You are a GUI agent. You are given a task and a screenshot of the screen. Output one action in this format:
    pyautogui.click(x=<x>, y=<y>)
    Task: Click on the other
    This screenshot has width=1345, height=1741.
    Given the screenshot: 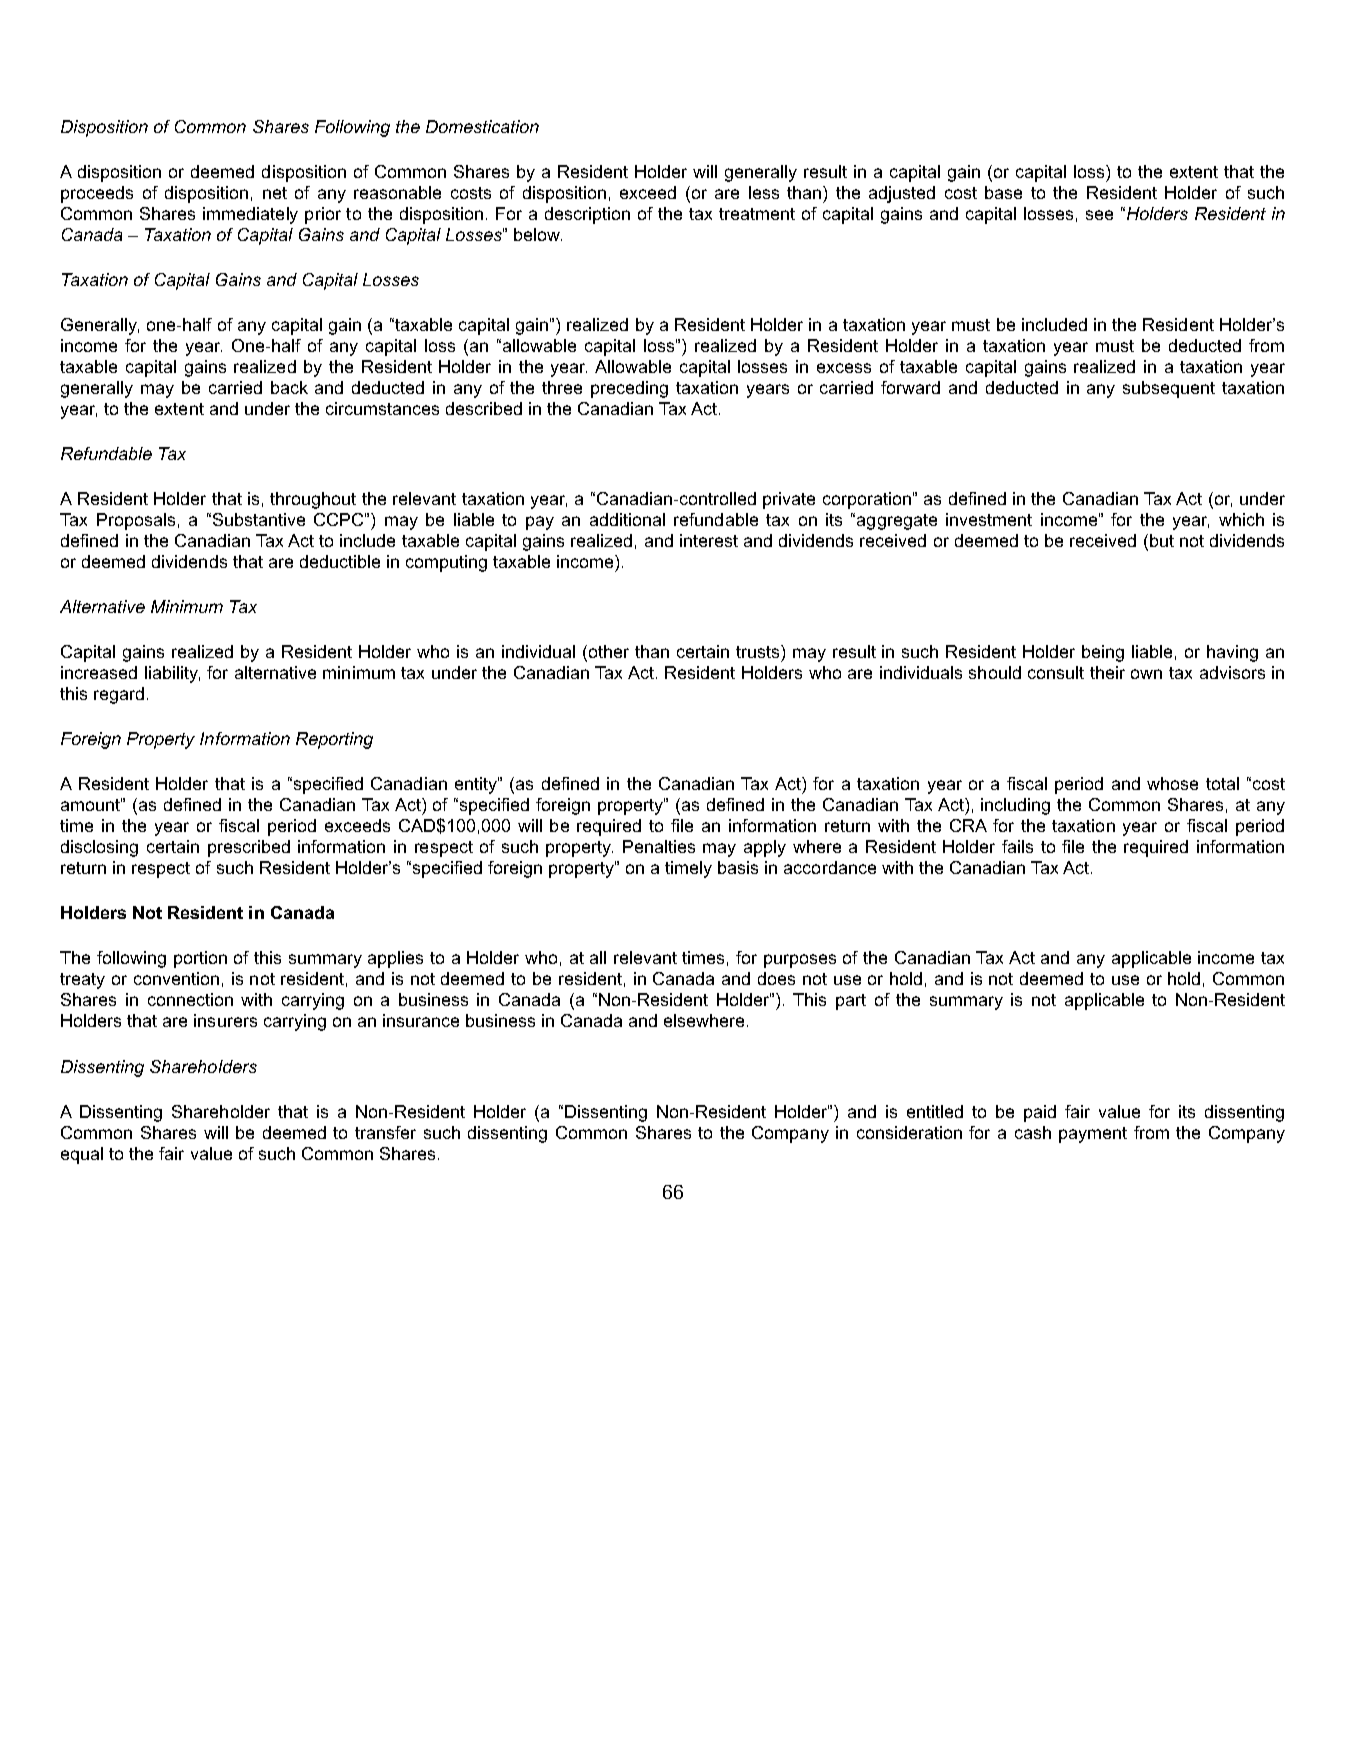 What is the action you would take?
    pyautogui.click(x=607, y=653)
